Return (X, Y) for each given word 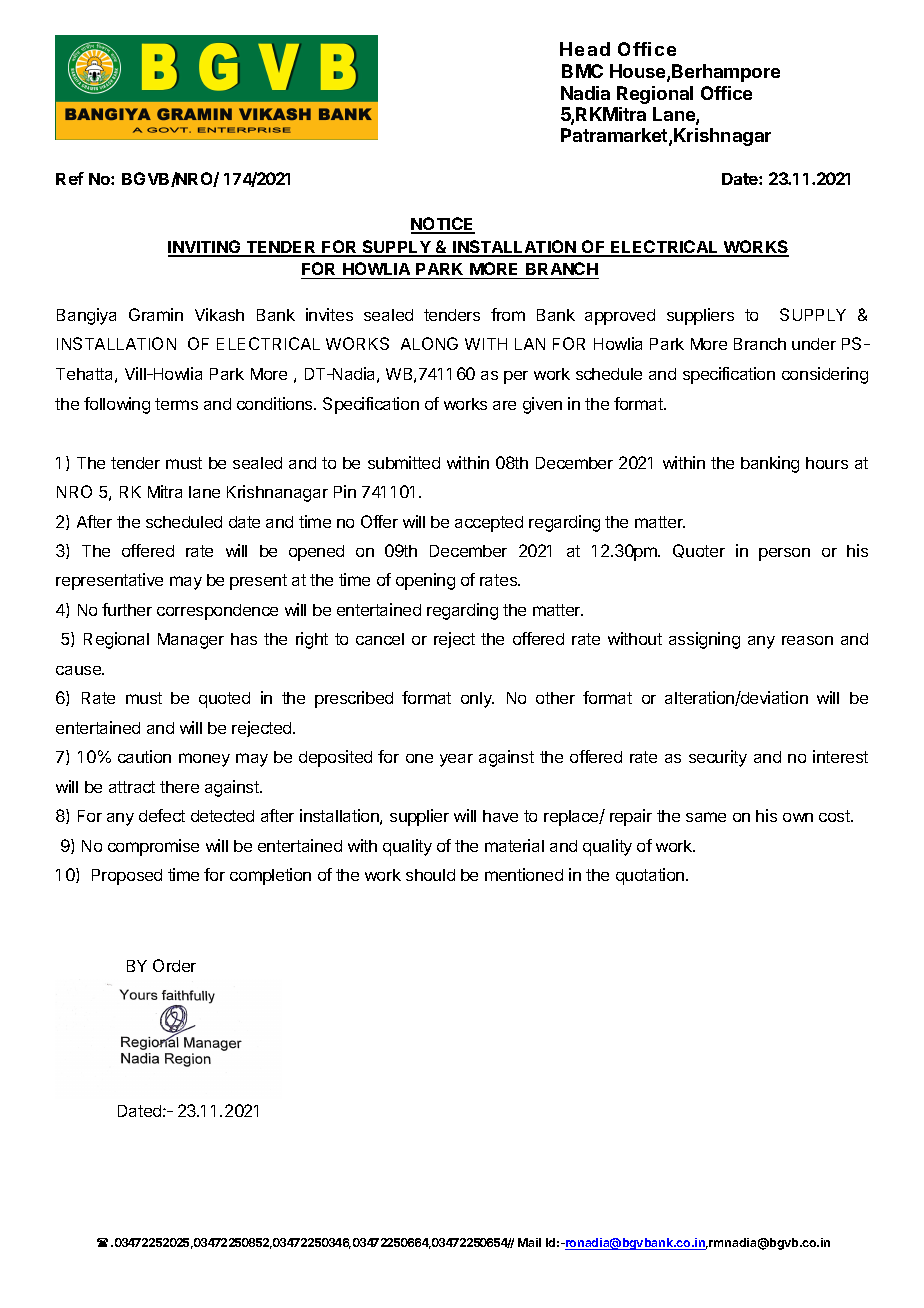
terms (176, 404)
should (430, 875)
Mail (529, 1242)
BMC (582, 71)
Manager (191, 641)
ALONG (429, 343)
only (477, 700)
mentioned (524, 874)
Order (174, 965)
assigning (704, 640)
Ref (70, 178)
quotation (651, 876)
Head (585, 49)
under (814, 344)
